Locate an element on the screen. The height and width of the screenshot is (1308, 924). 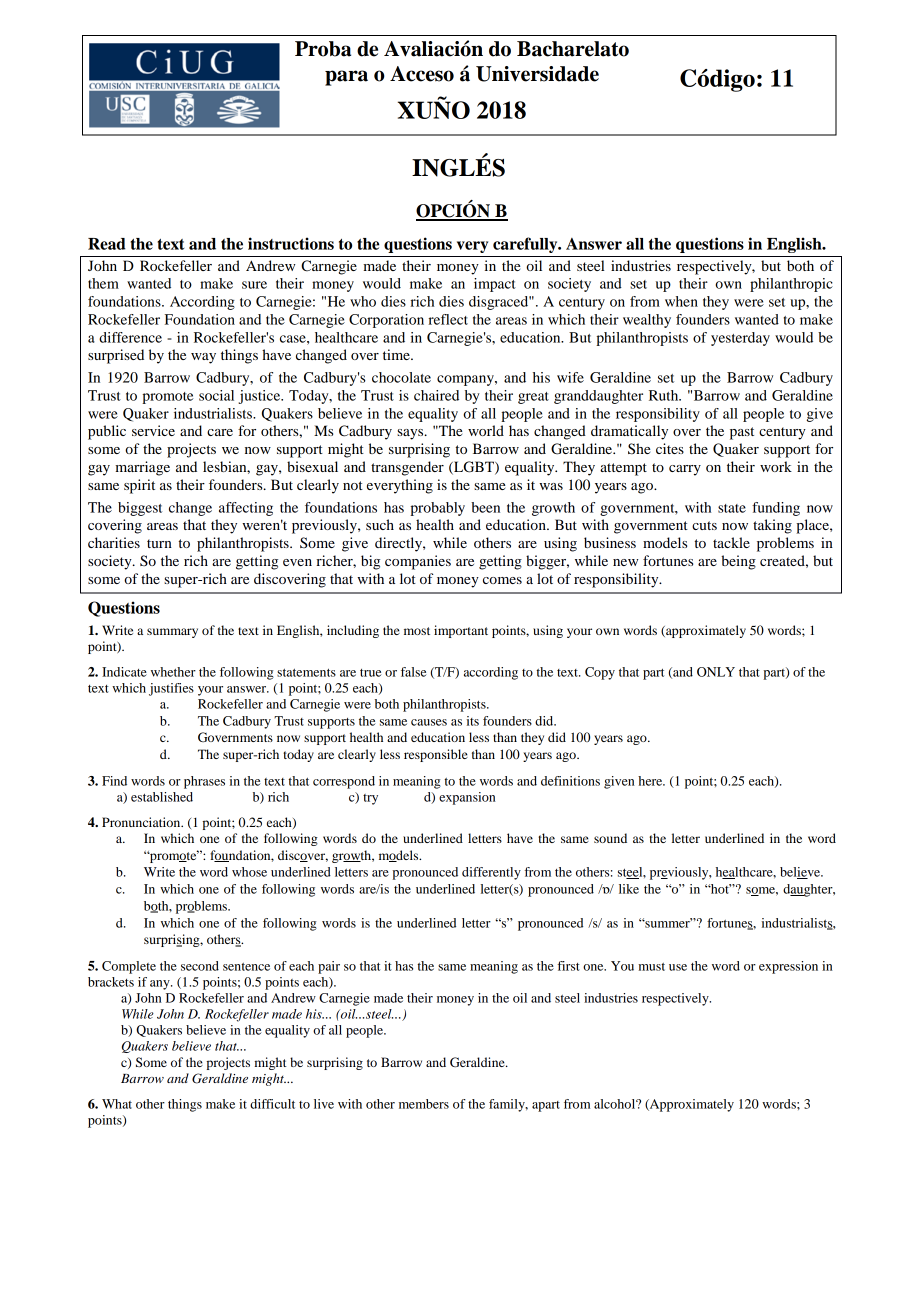
here is located at coordinates (651, 781).
